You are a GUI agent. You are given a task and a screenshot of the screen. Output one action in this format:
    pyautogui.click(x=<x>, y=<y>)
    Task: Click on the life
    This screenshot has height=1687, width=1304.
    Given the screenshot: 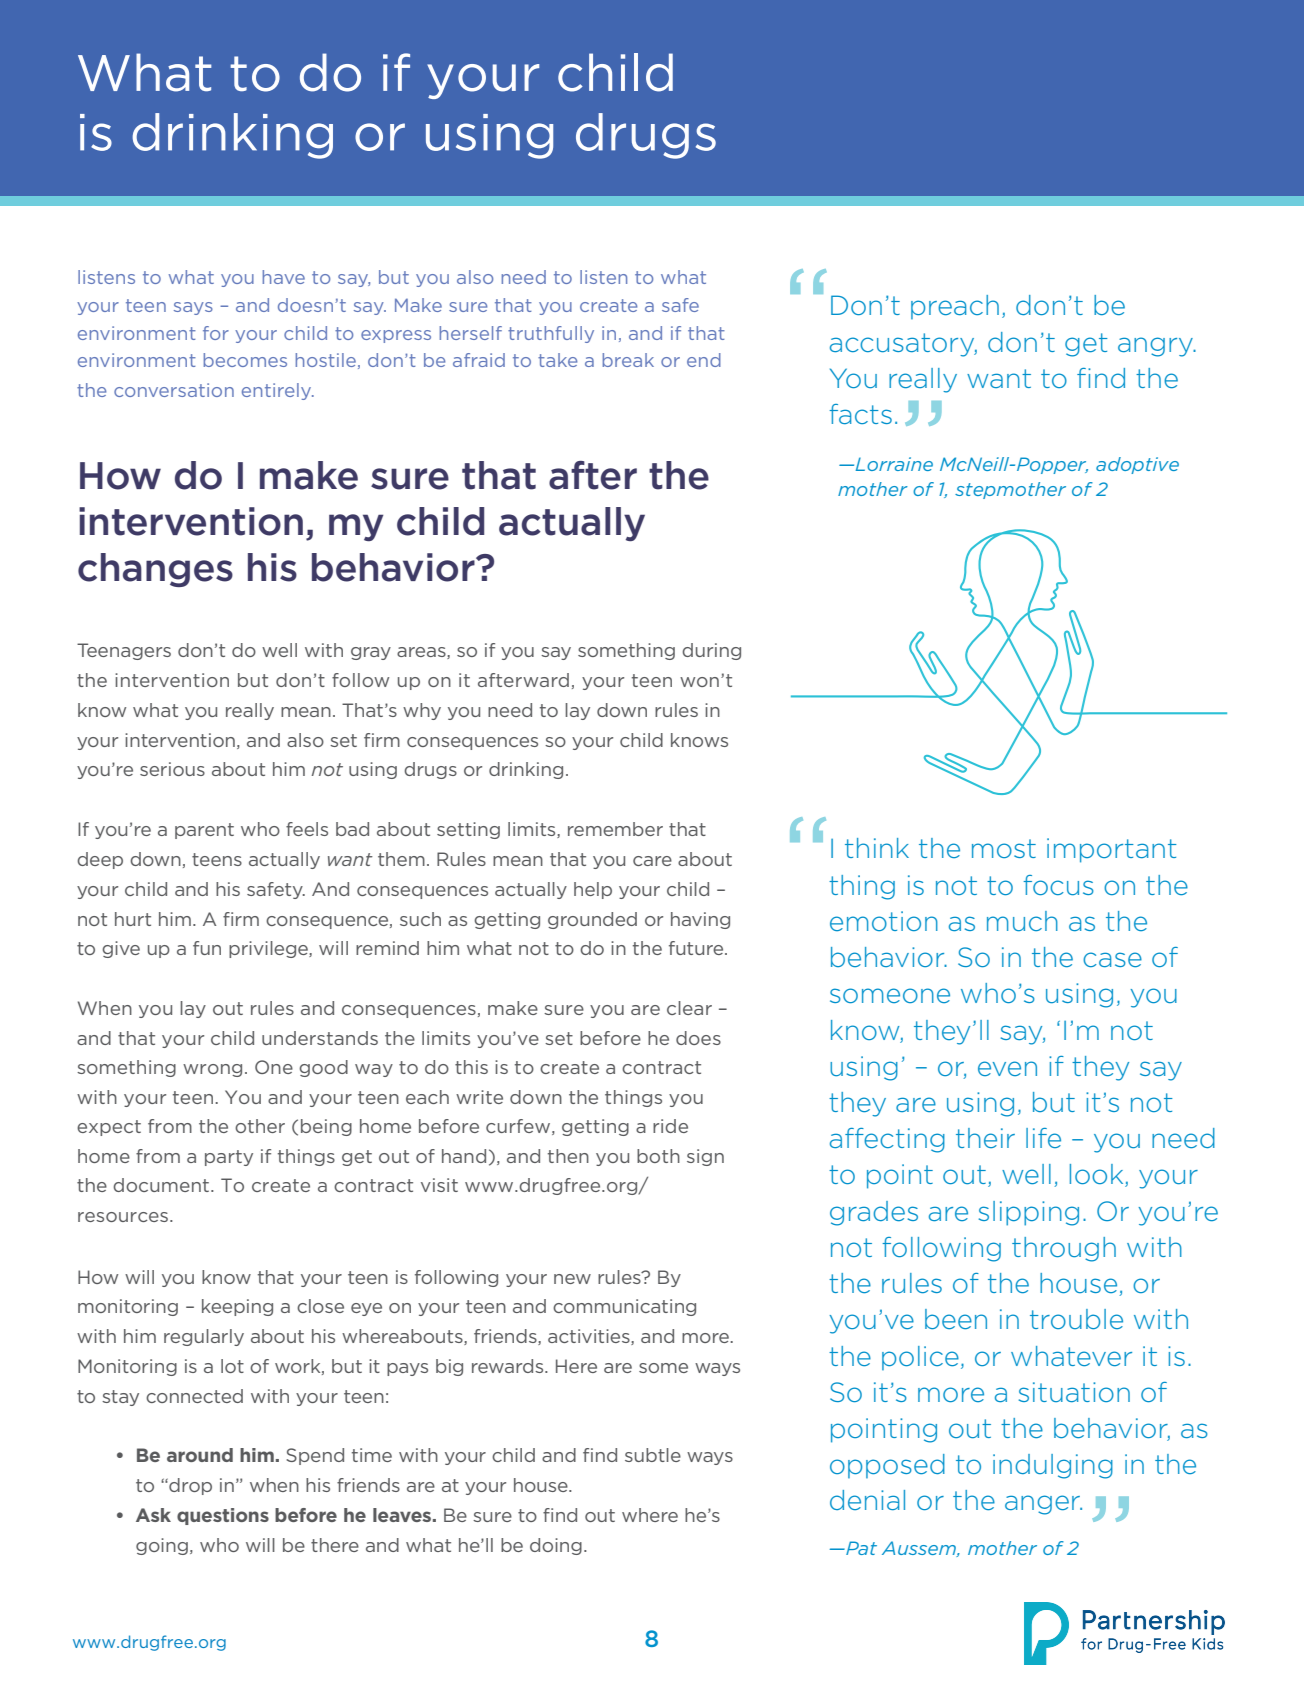 What is the action you would take?
    pyautogui.click(x=1043, y=1138)
